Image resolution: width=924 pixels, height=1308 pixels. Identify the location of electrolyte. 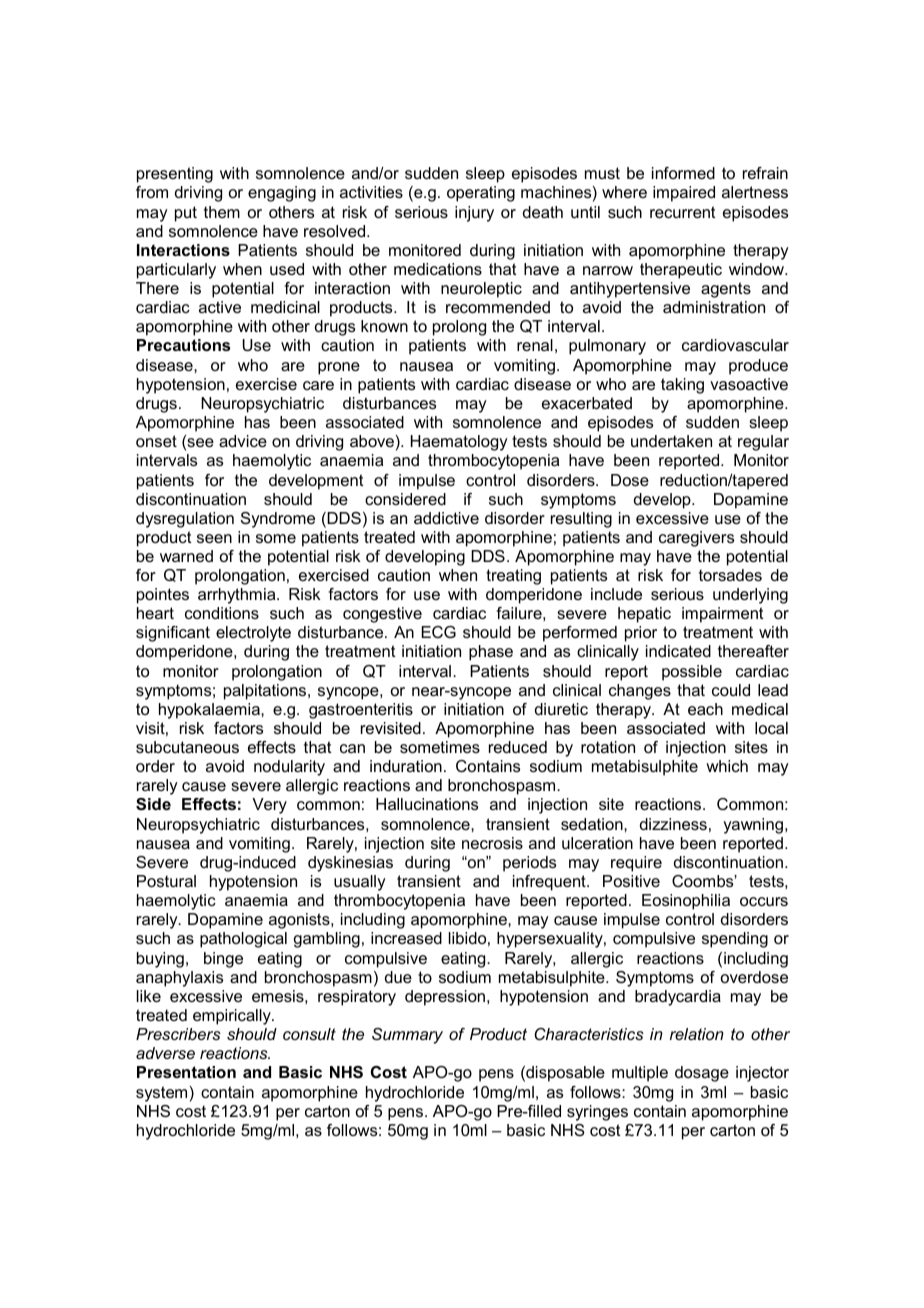
(253, 634).
